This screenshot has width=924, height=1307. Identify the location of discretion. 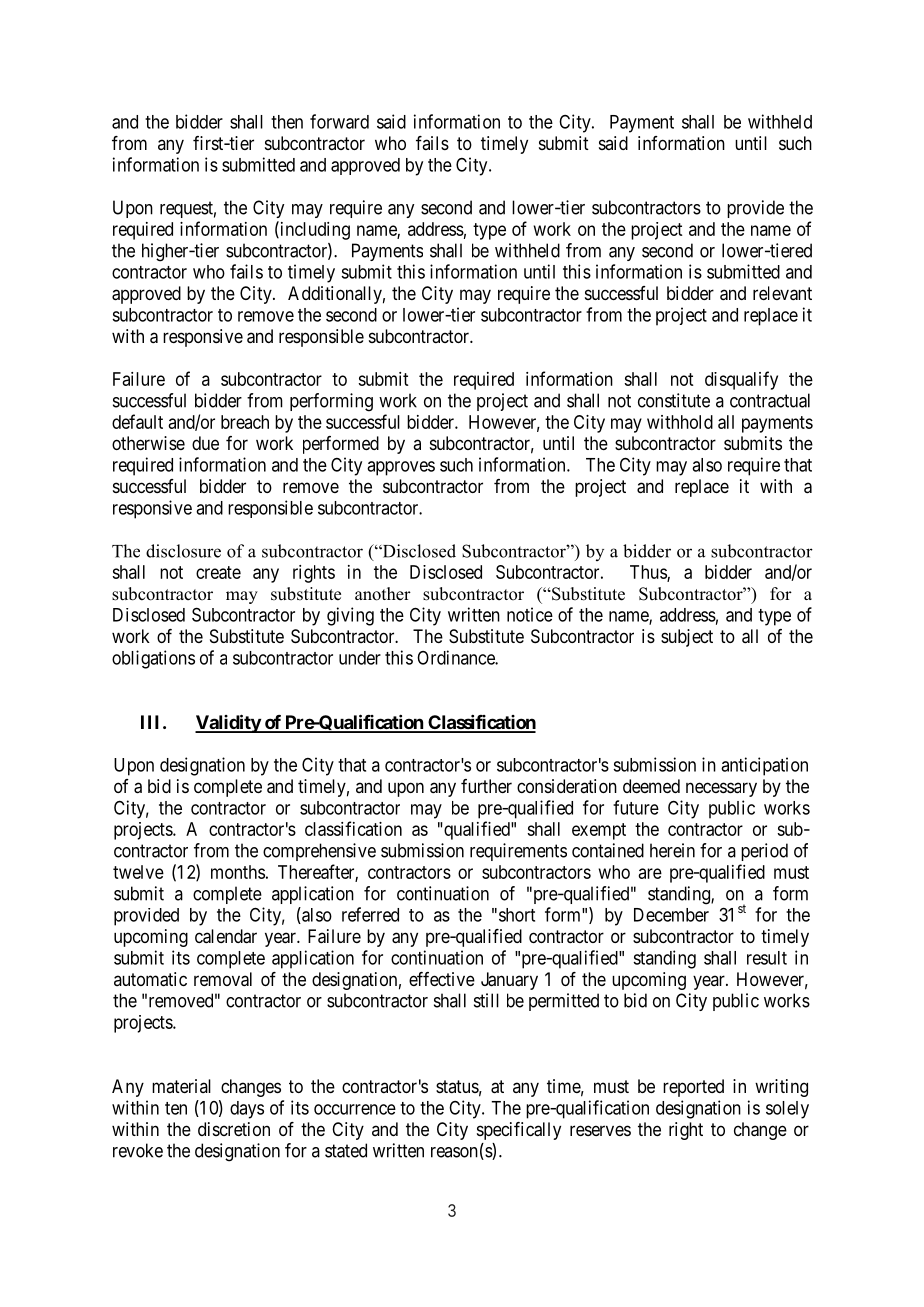
(234, 1129).
